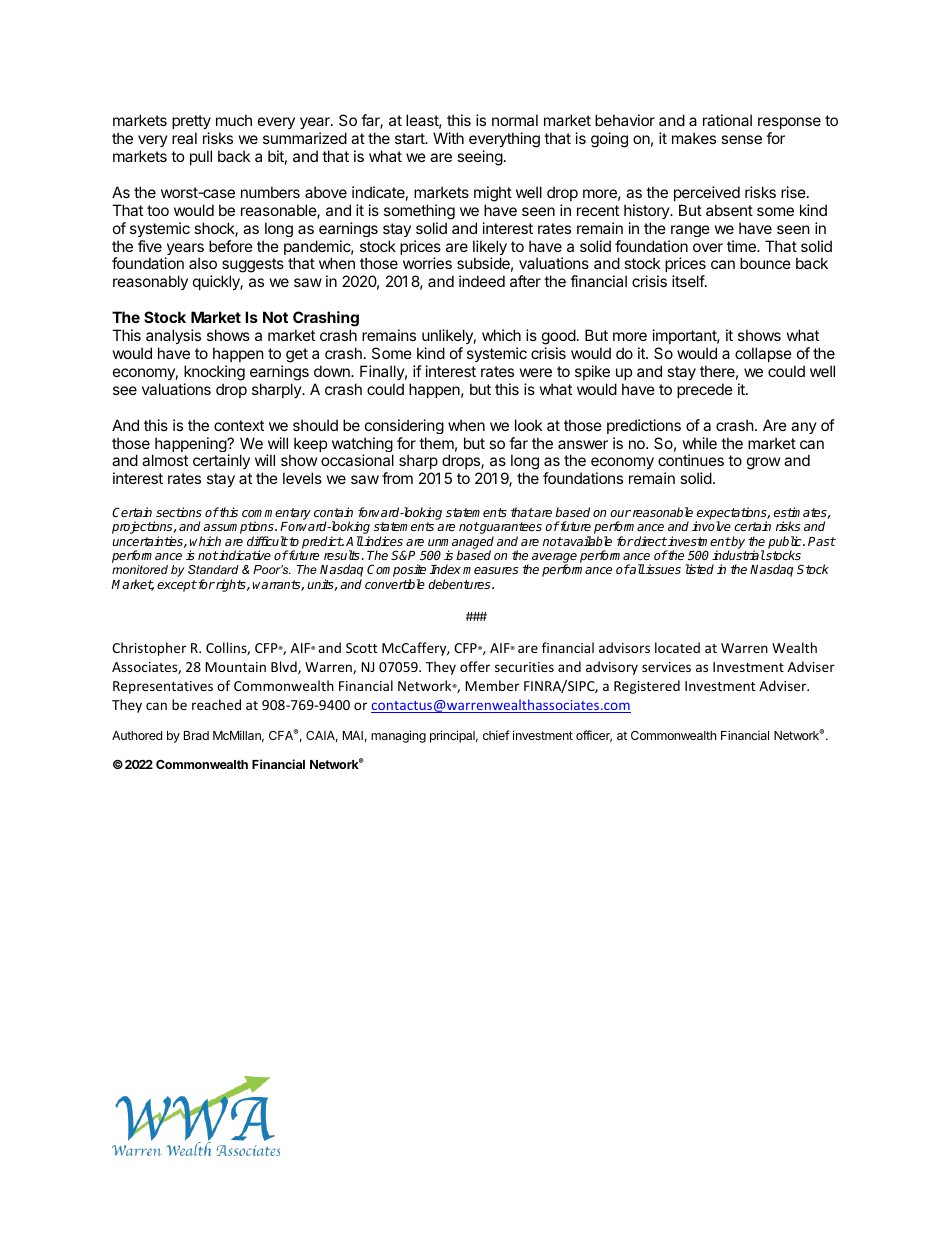  Describe the element at coordinates (700, 443) in the screenshot. I see `while` at that location.
